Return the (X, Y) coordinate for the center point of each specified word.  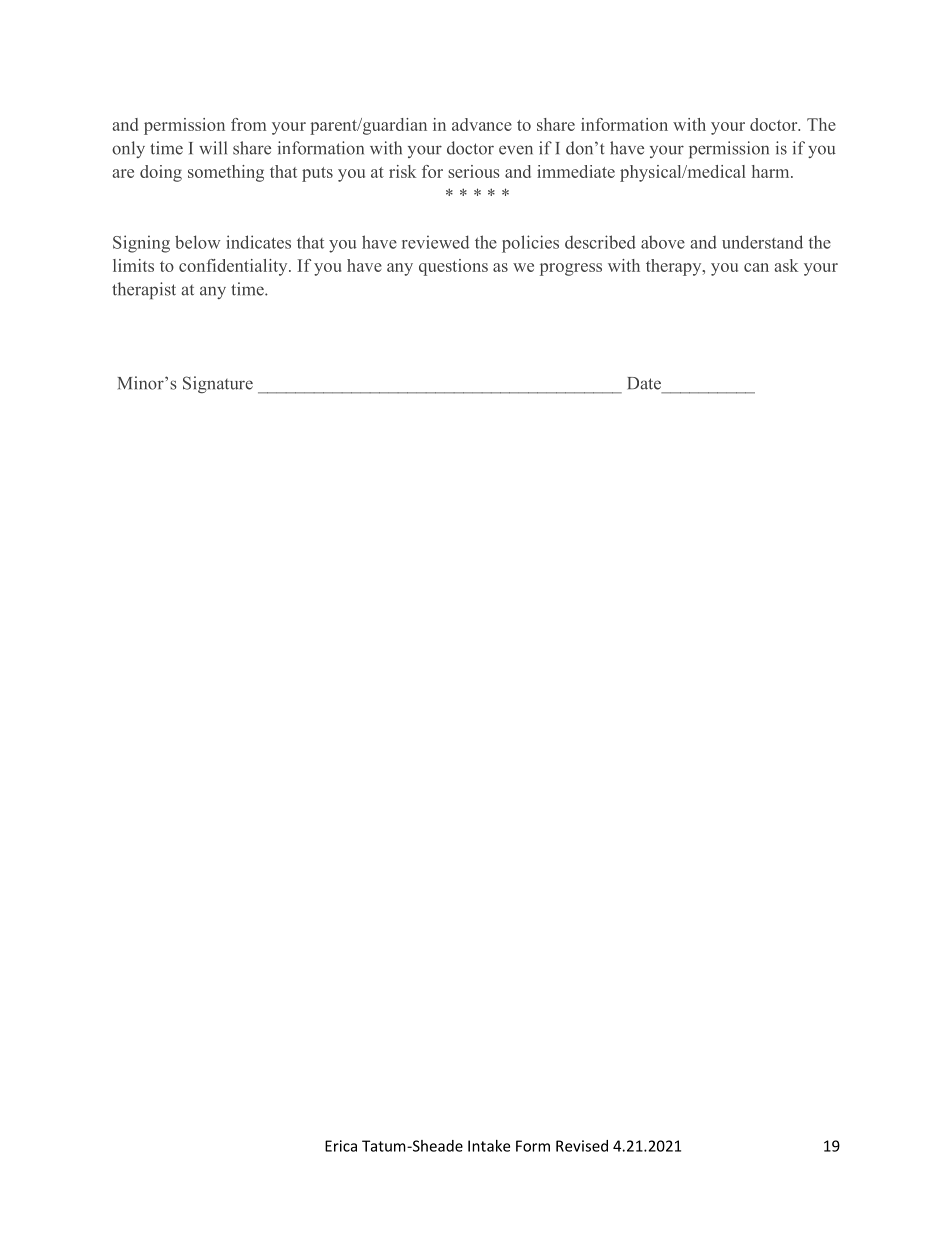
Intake (489, 1146)
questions (453, 267)
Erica (341, 1146)
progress (571, 269)
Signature (218, 384)
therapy (675, 267)
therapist (144, 290)
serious (474, 171)
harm (772, 171)
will (213, 148)
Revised (582, 1146)
